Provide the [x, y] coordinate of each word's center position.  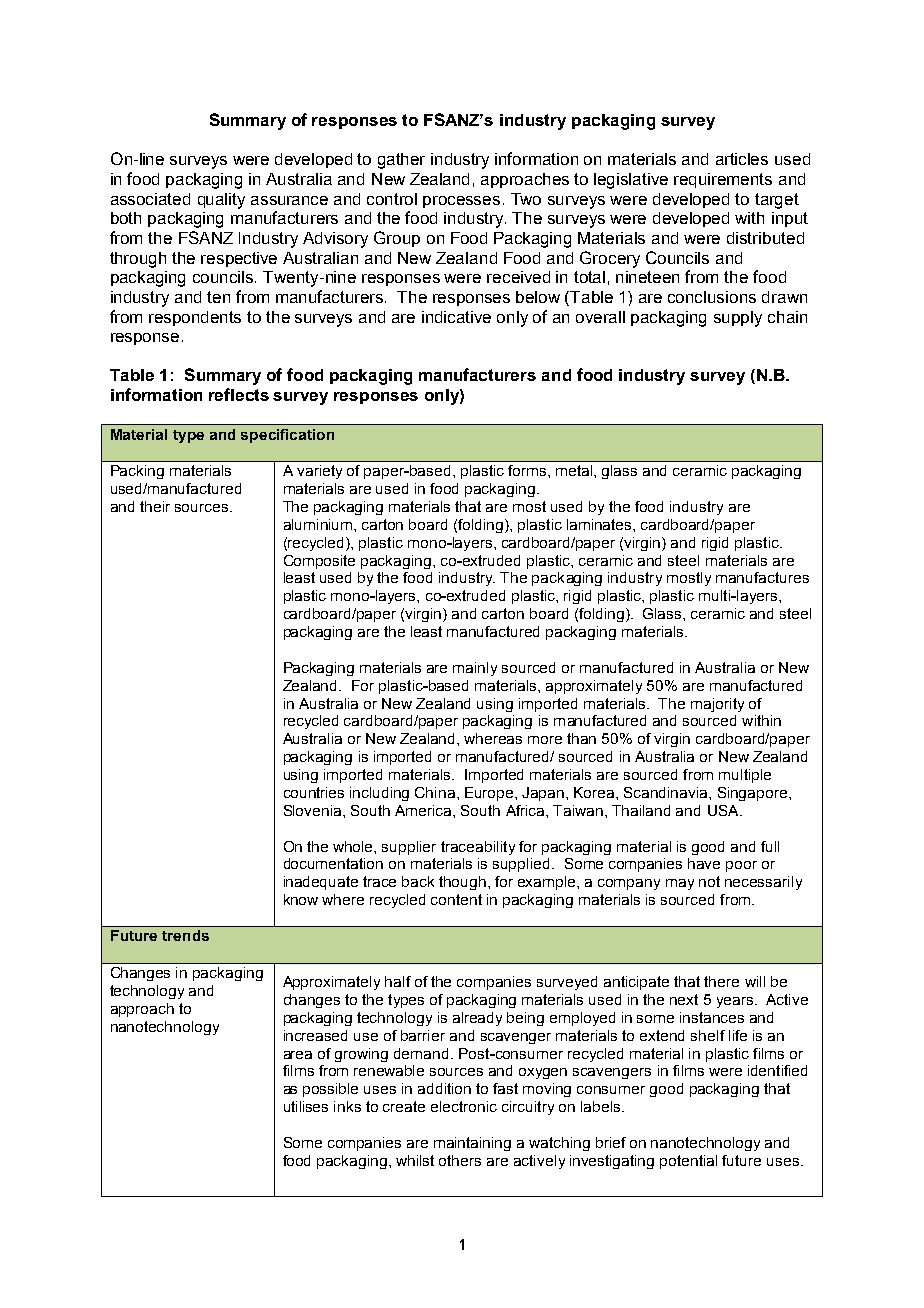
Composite [319, 562]
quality [221, 201]
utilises [306, 1106]
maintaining [472, 1144]
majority [717, 705]
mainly [475, 669]
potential [688, 1162]
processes [461, 202]
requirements [723, 180]
